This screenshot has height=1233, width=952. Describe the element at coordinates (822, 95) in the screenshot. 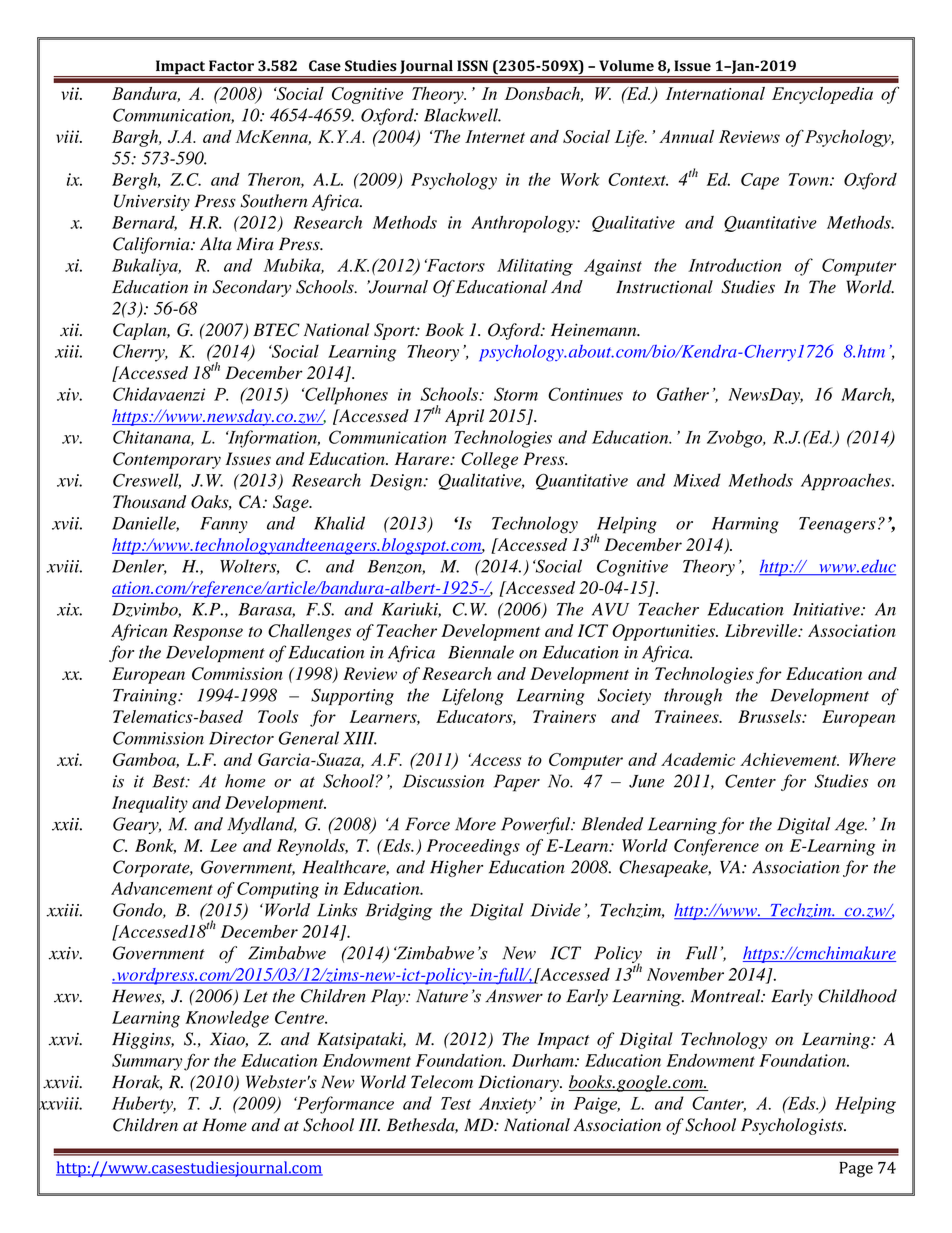

I see `Encyclopedia` at that location.
